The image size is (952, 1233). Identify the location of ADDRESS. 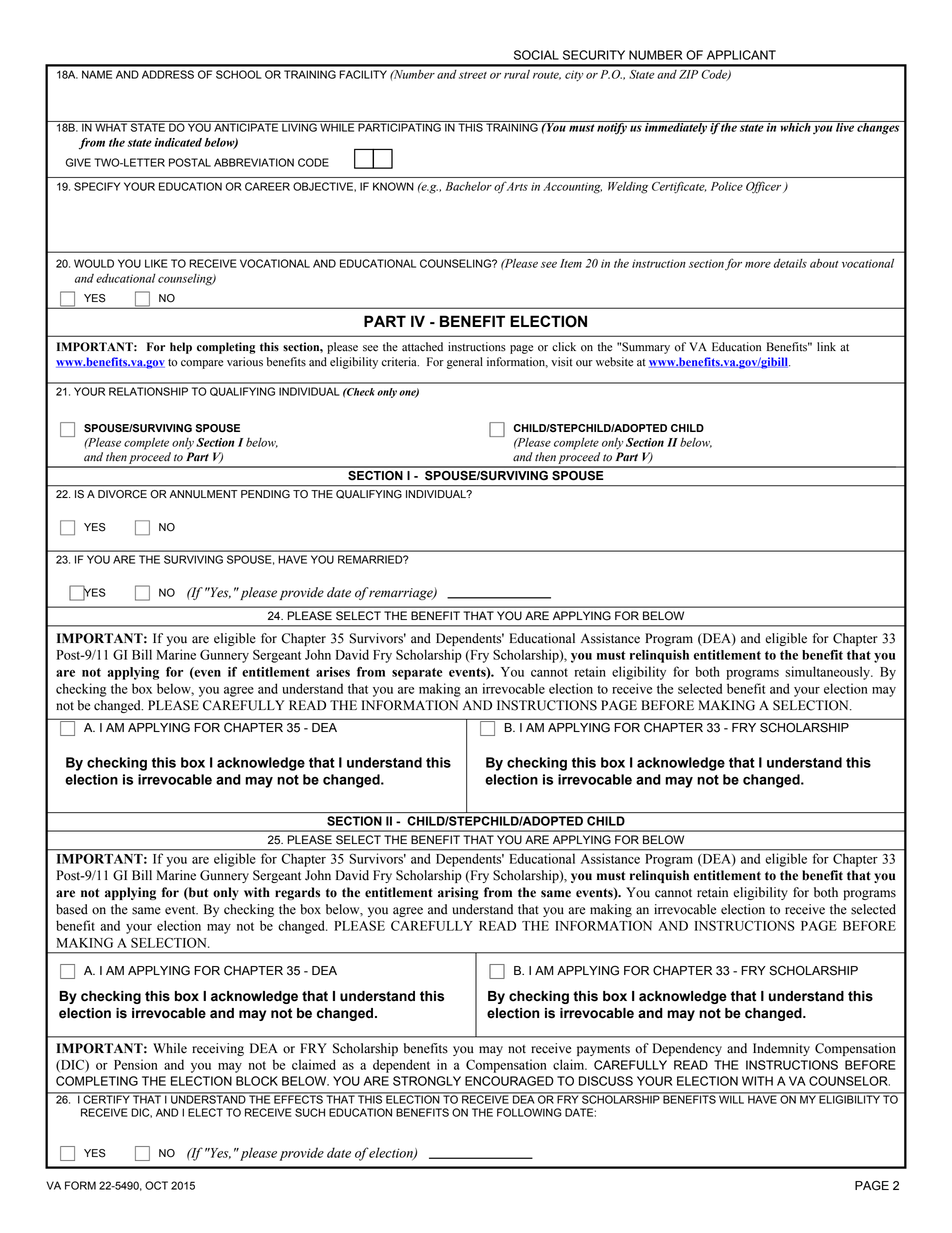
(168, 74).
